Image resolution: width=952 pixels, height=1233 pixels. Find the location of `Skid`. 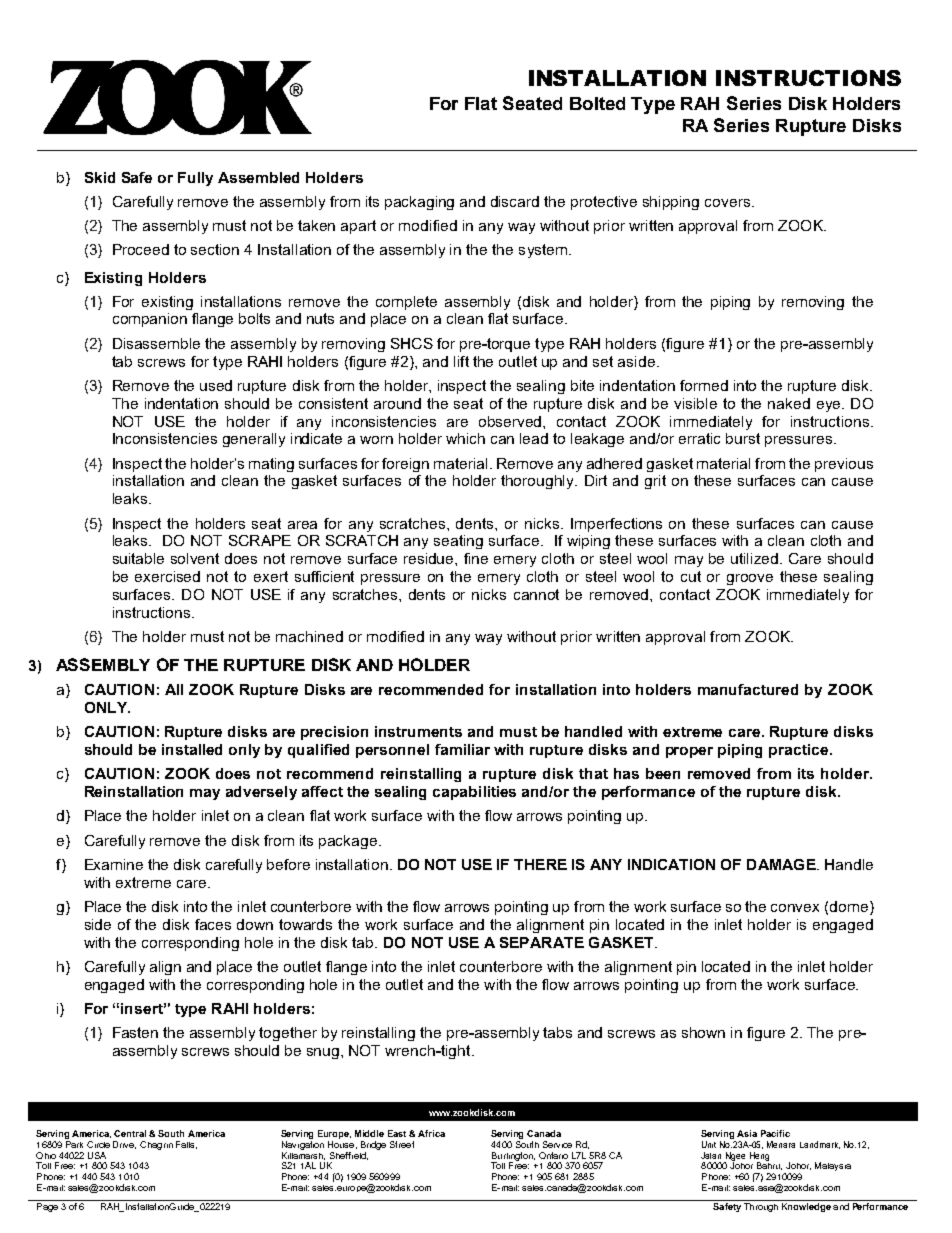

Skid is located at coordinates (100, 177).
